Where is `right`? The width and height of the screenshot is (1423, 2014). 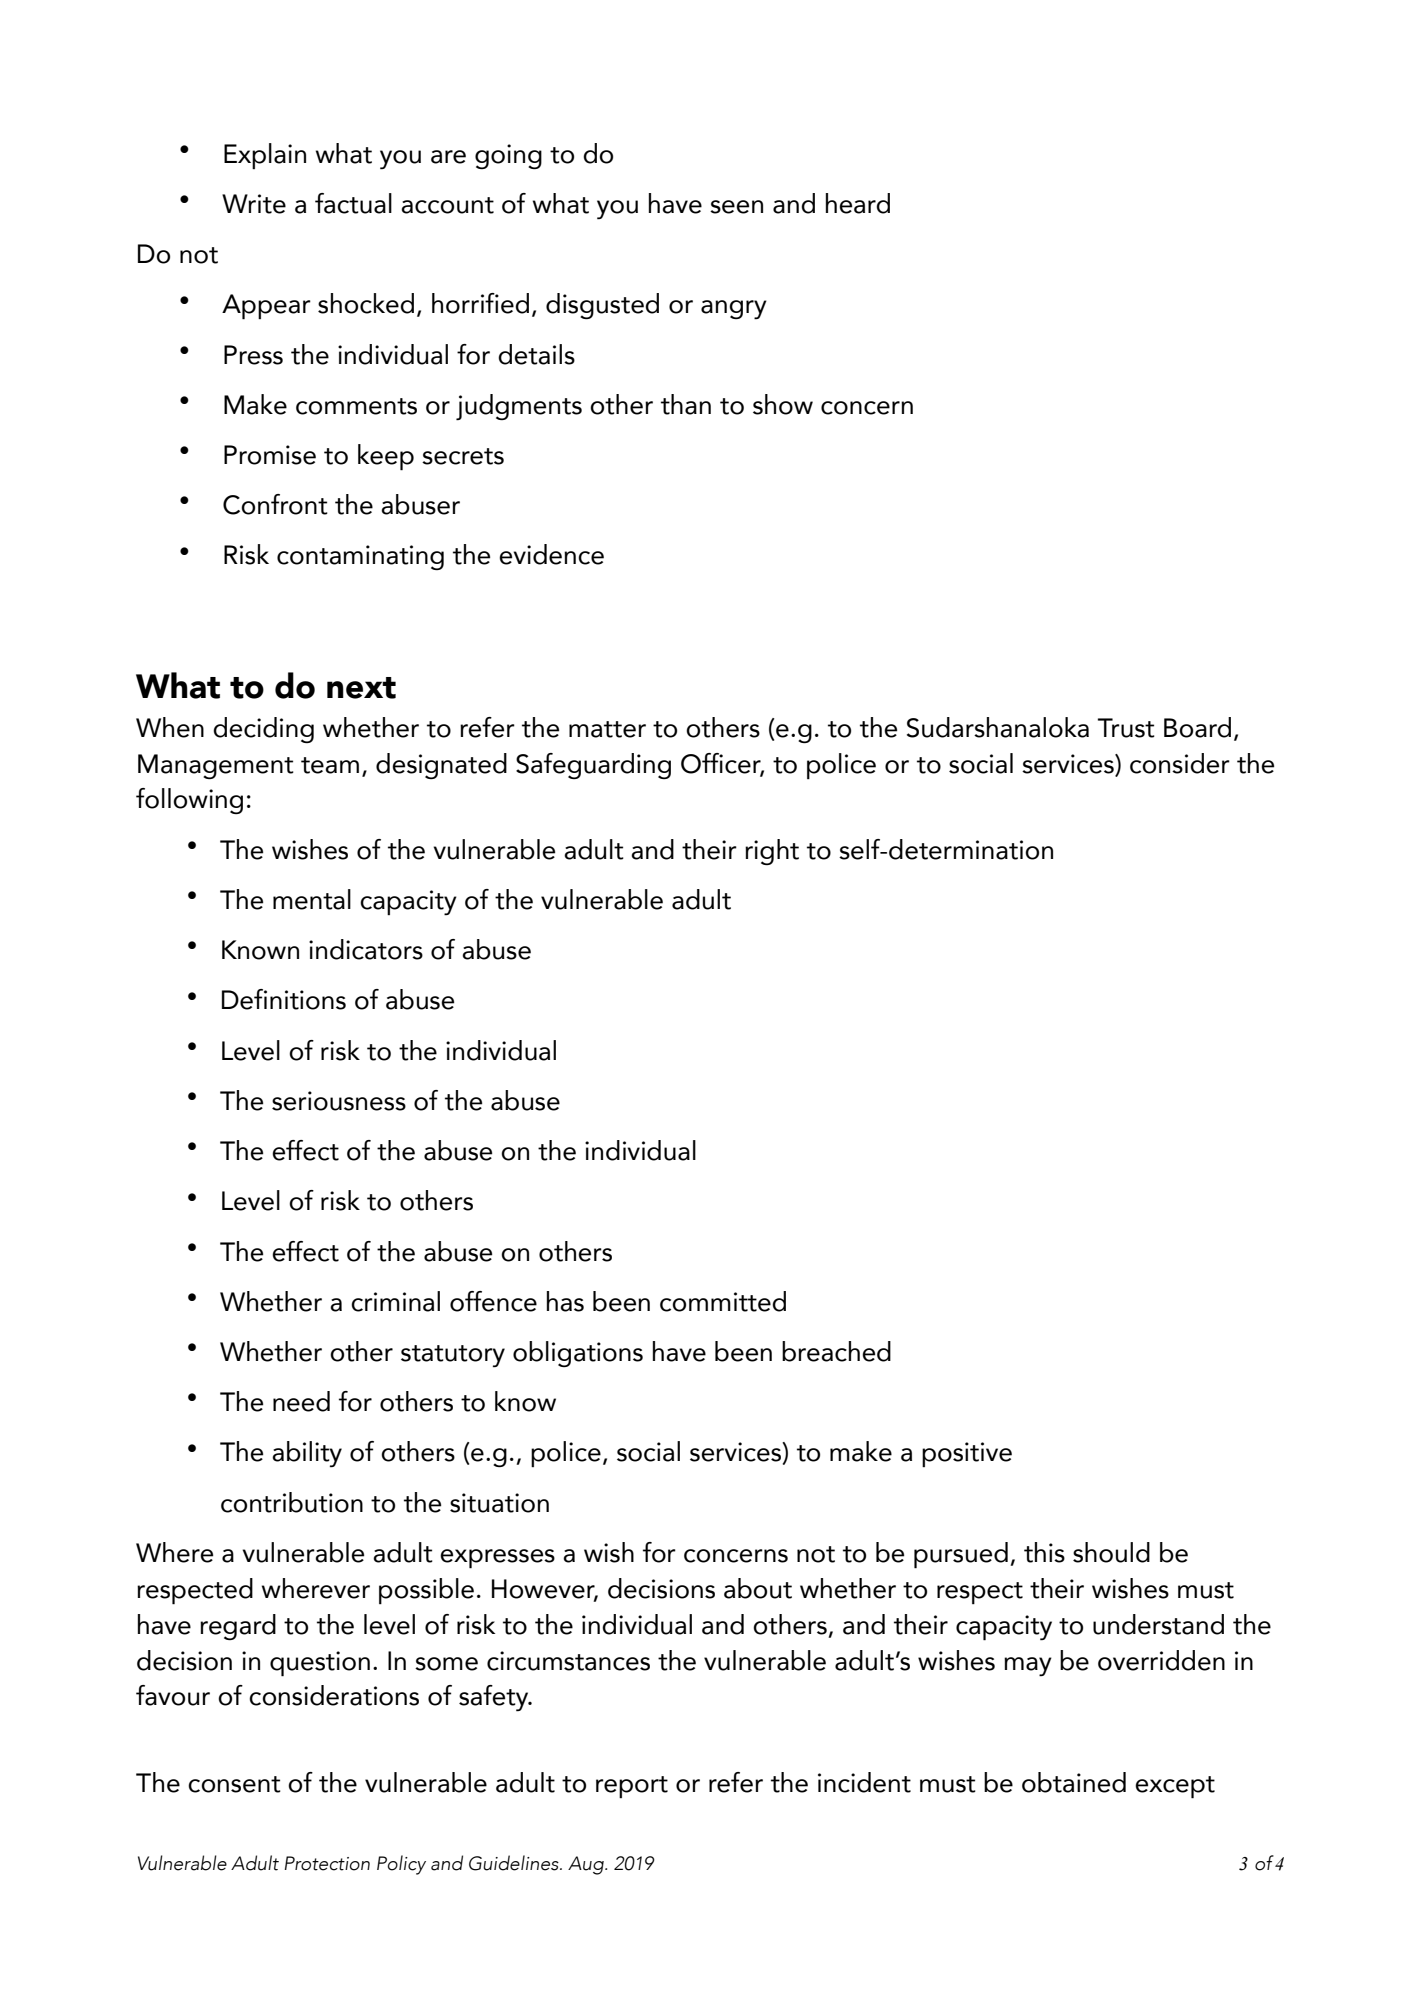
right is located at coordinates (772, 852).
